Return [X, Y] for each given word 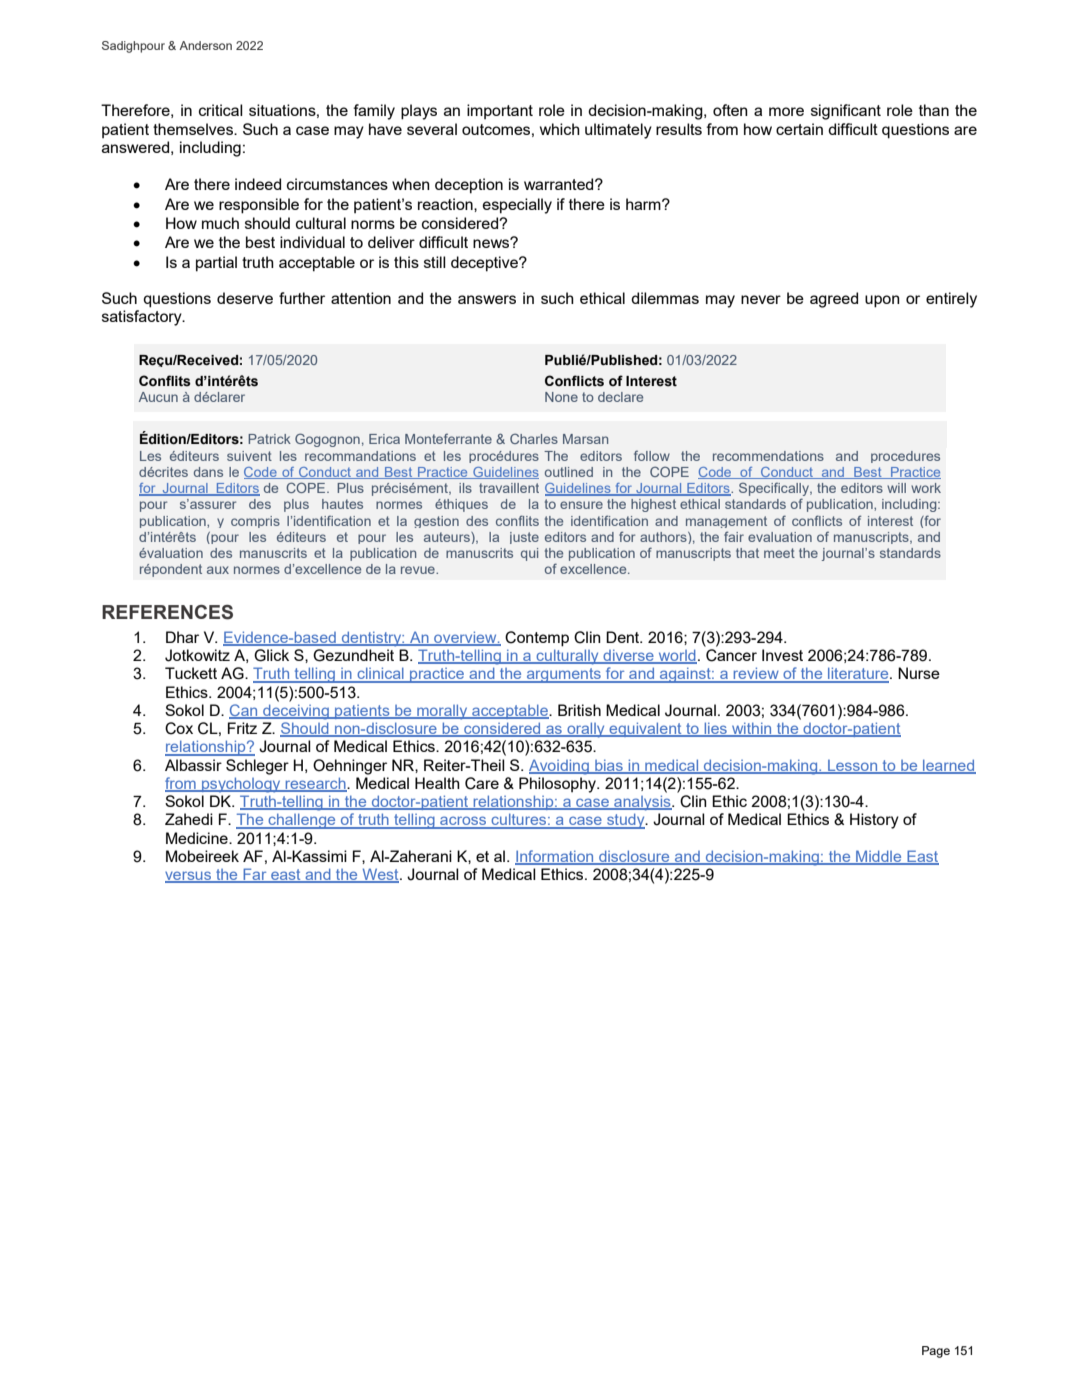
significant [846, 112]
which [560, 129]
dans [208, 472]
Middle [879, 857]
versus [189, 877]
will [896, 488]
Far [255, 875]
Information [555, 857]
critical [221, 110]
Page [936, 1352]
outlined [569, 472]
